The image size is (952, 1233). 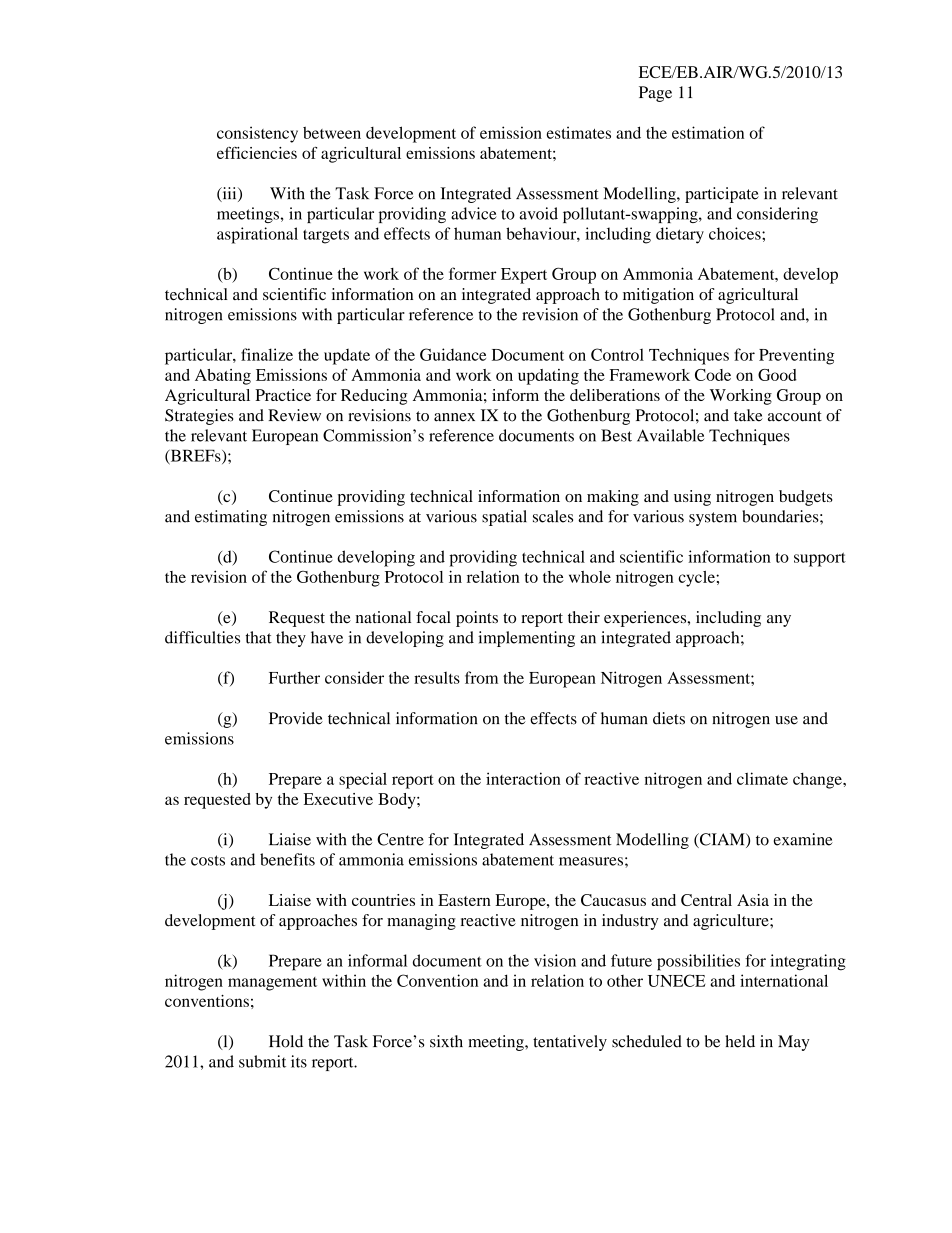 I want to click on estimates, so click(x=579, y=132).
